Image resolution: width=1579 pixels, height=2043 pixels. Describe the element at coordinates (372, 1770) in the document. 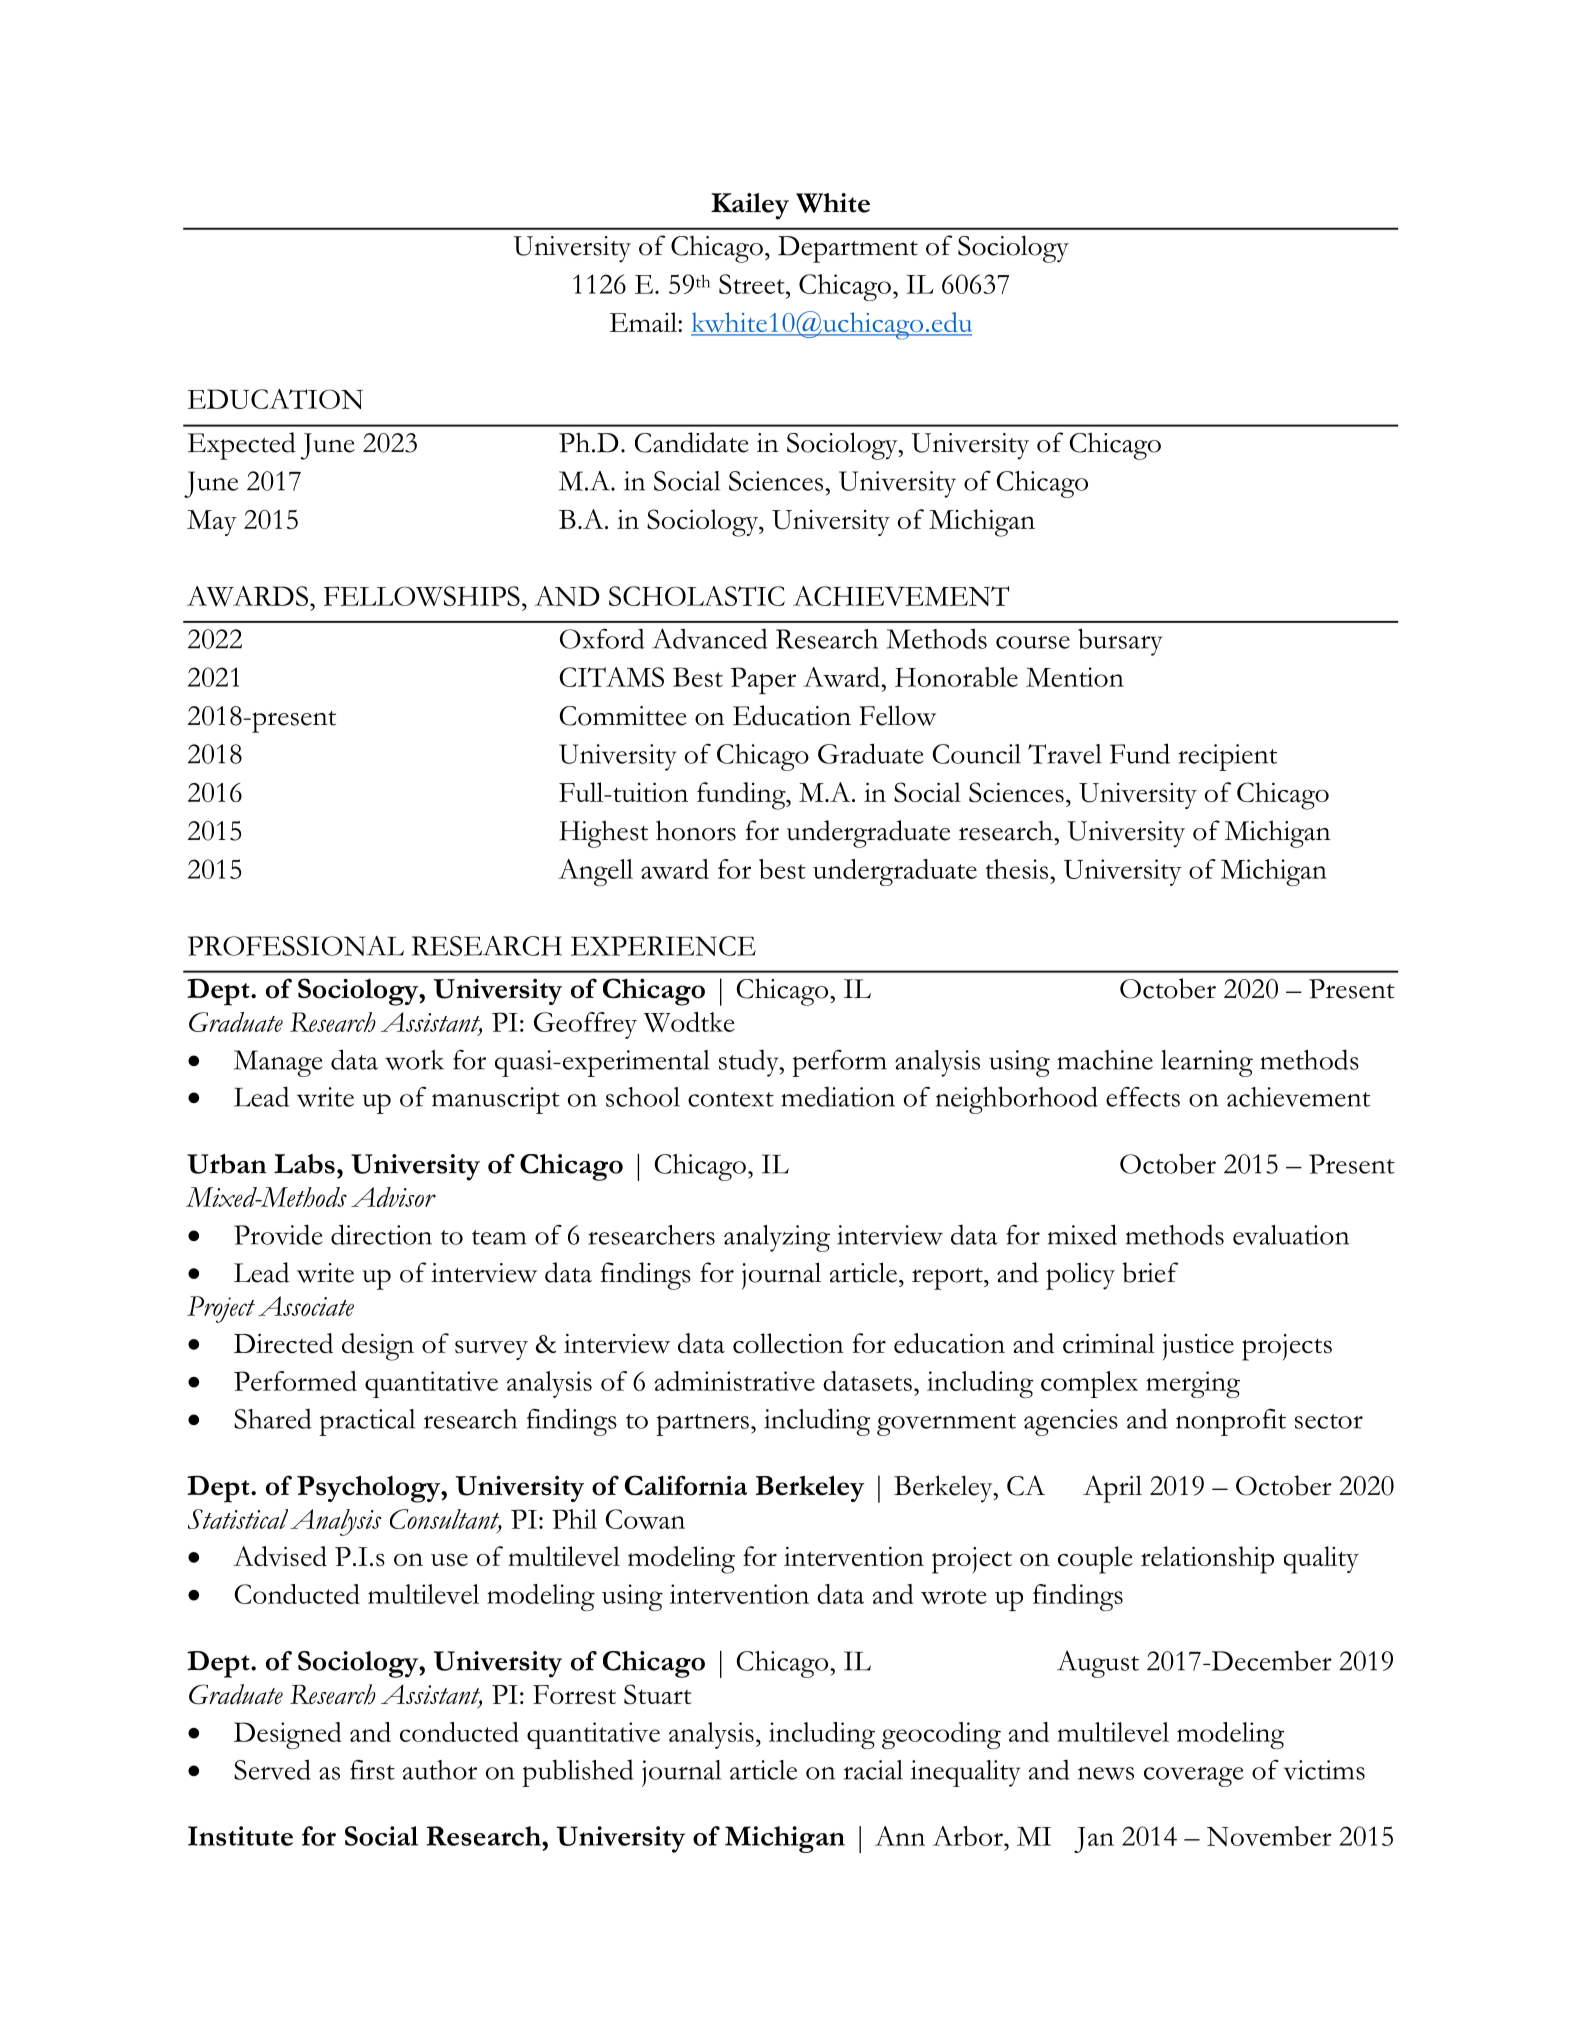

I see `first` at that location.
